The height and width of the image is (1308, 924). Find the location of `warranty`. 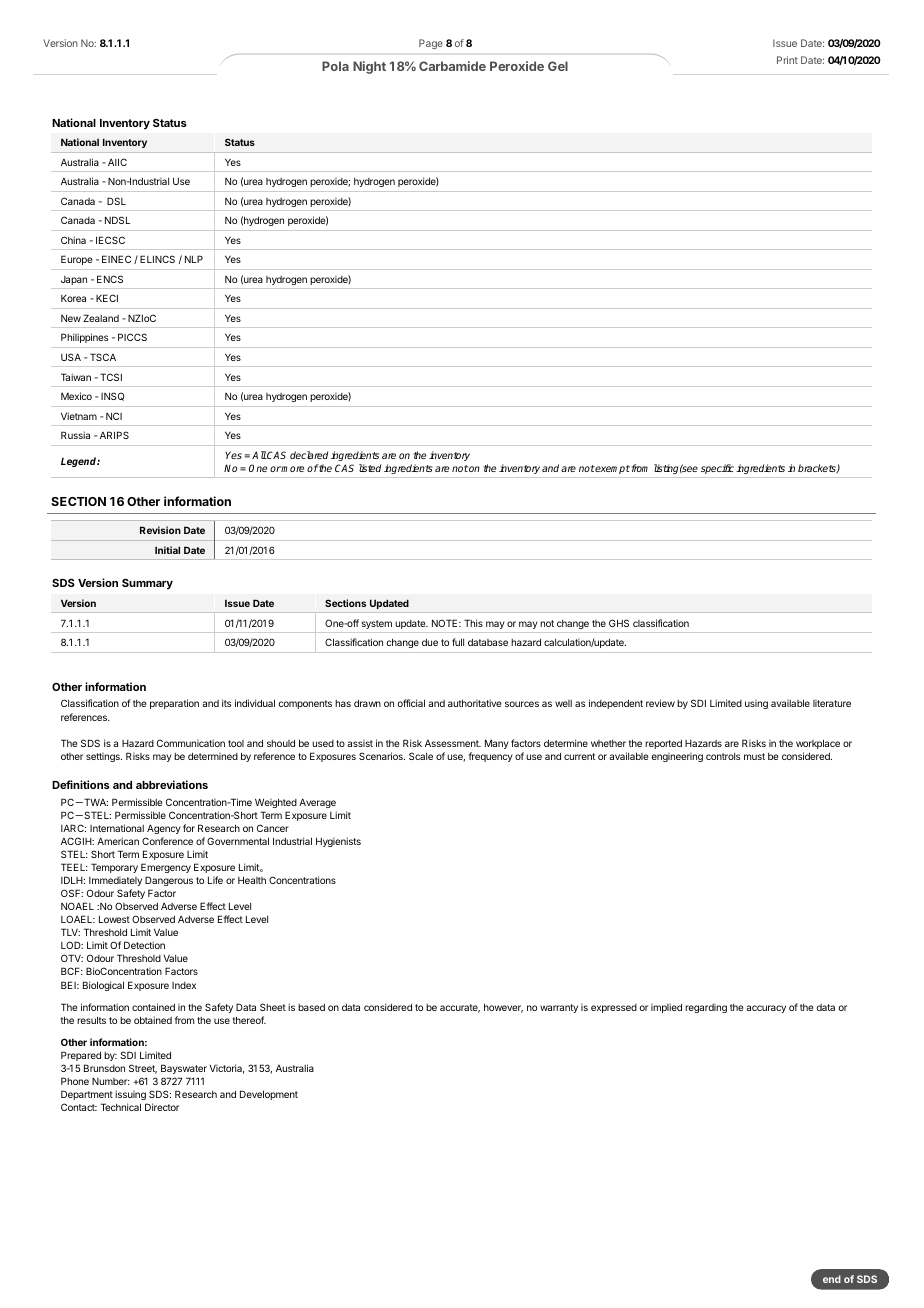

warranty is located at coordinates (559, 1008).
